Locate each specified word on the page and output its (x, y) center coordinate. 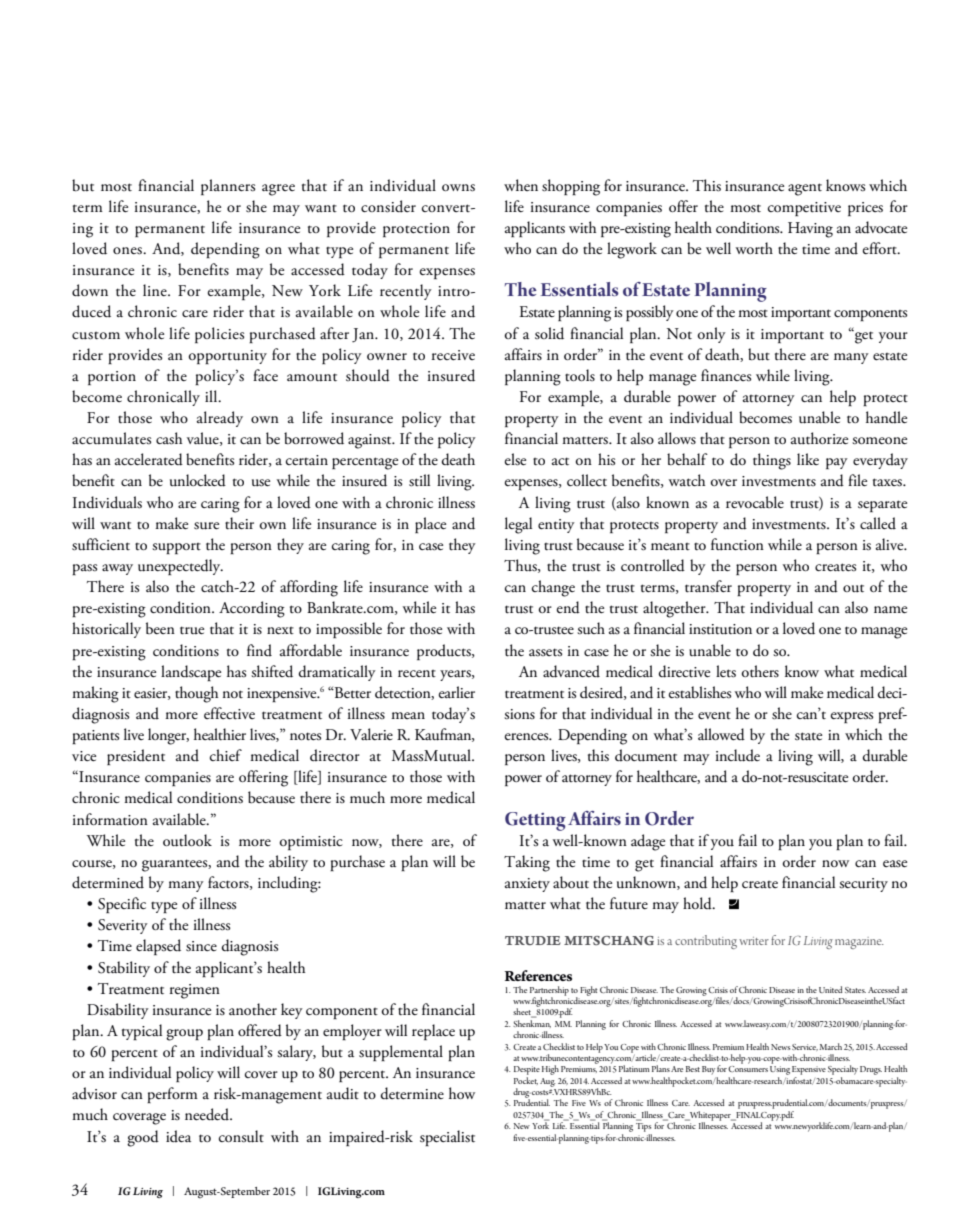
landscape (191, 673)
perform (172, 1095)
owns (458, 188)
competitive (804, 209)
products (445, 652)
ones (128, 251)
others (760, 671)
